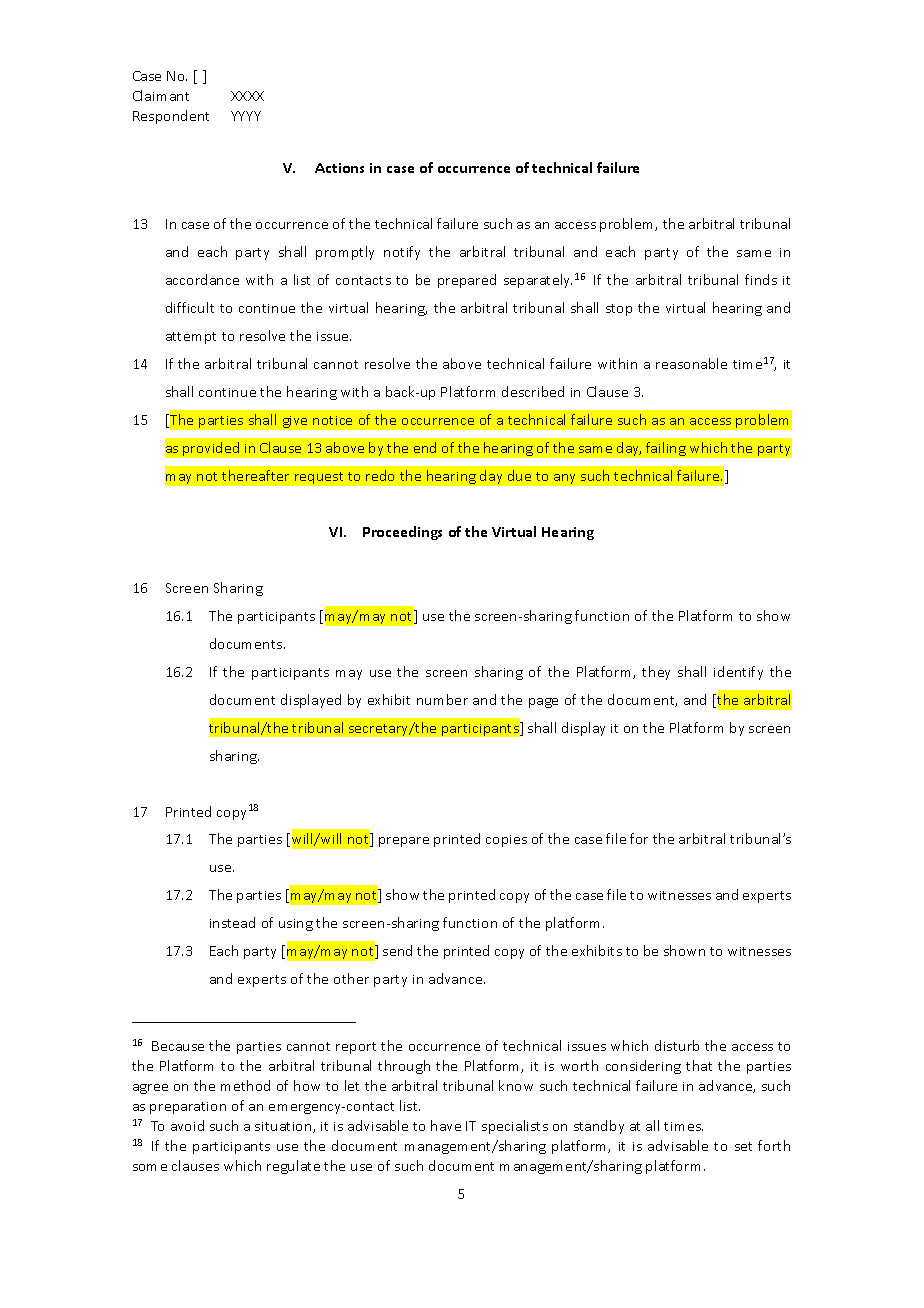  Describe the element at coordinates (446, 1125) in the document. I see `have` at that location.
